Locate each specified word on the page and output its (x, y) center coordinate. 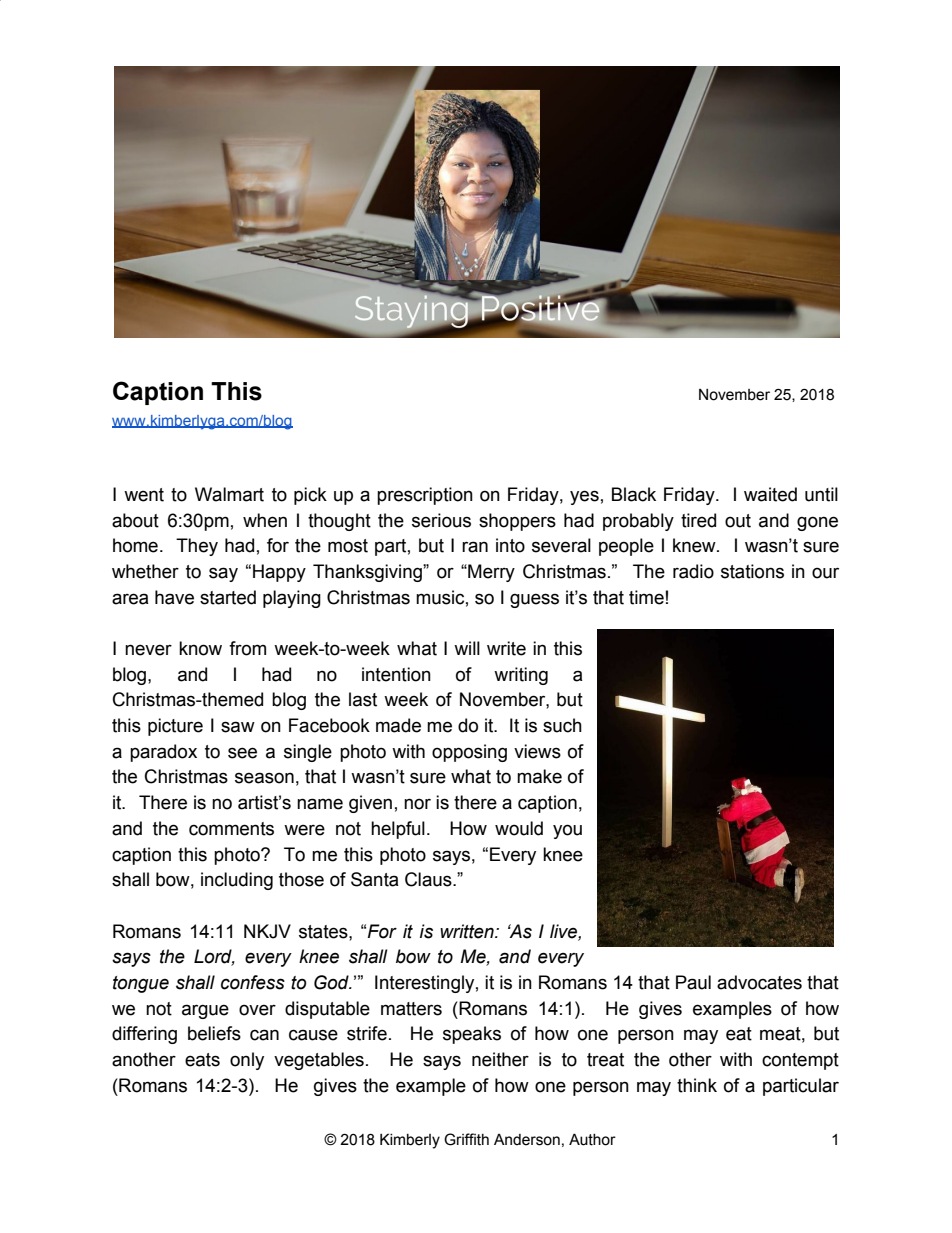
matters (411, 1009)
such (562, 725)
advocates (759, 982)
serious (441, 520)
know (200, 648)
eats (202, 1060)
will (467, 648)
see (242, 753)
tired (698, 520)
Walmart (229, 494)
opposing (469, 753)
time (646, 597)
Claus (429, 879)
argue (205, 1011)
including (237, 881)
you (567, 831)
